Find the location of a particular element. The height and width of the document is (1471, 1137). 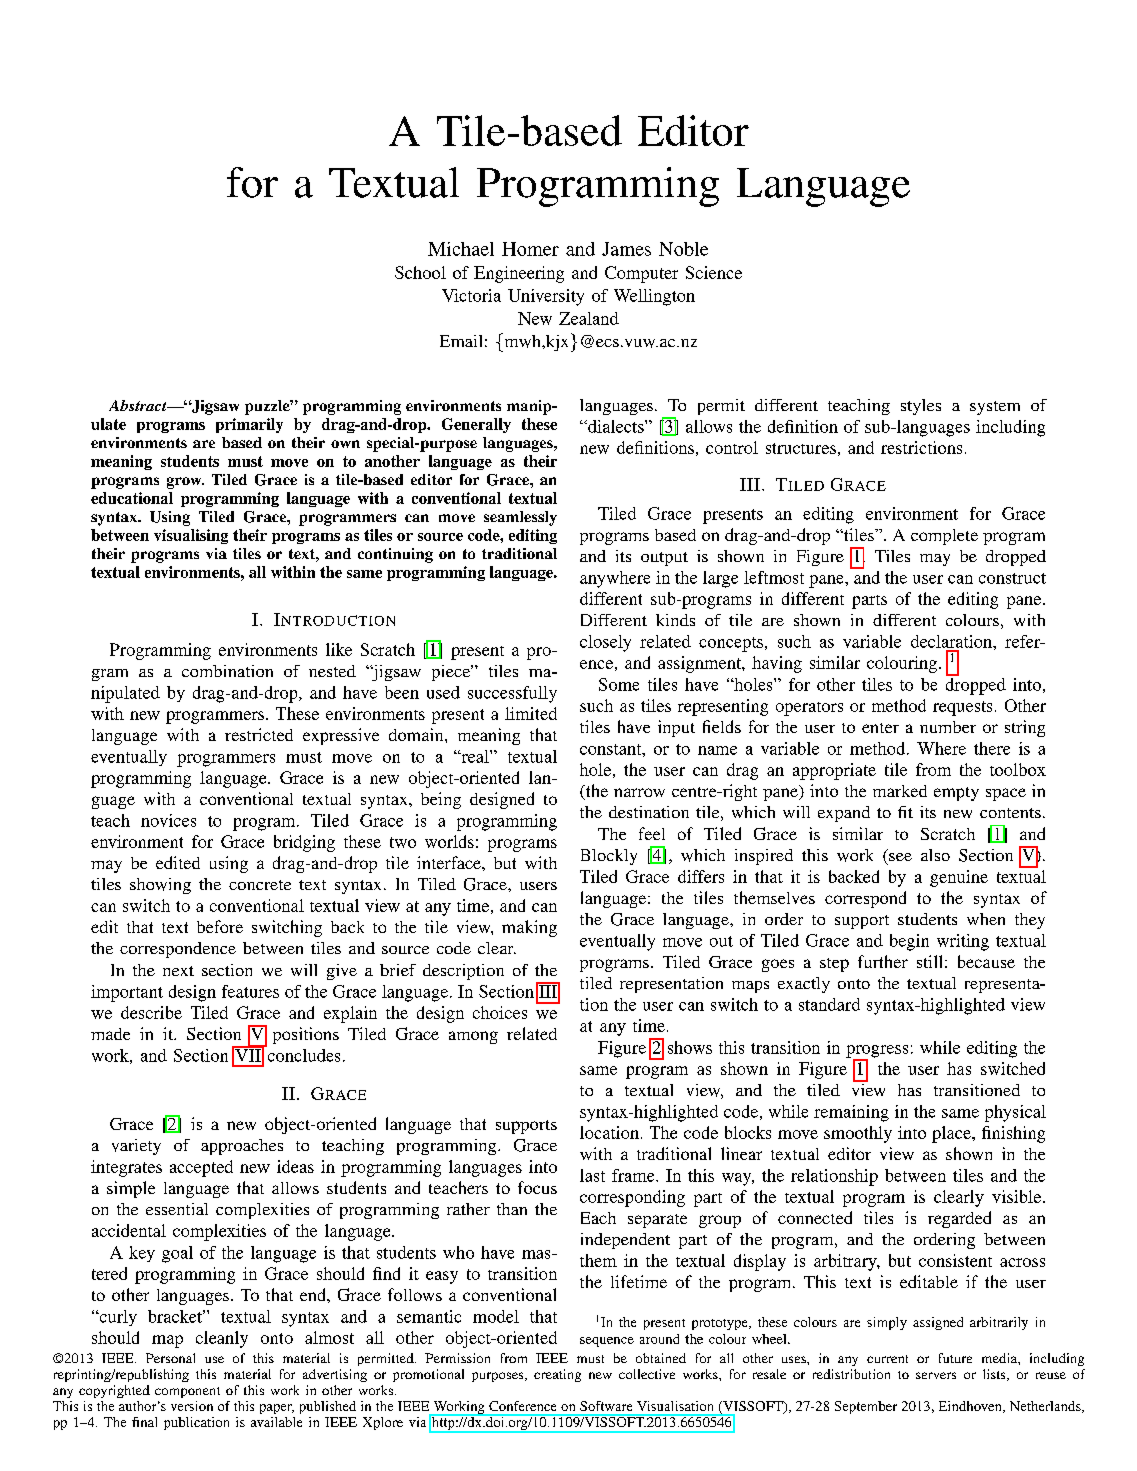

approaches is located at coordinates (242, 1147).
